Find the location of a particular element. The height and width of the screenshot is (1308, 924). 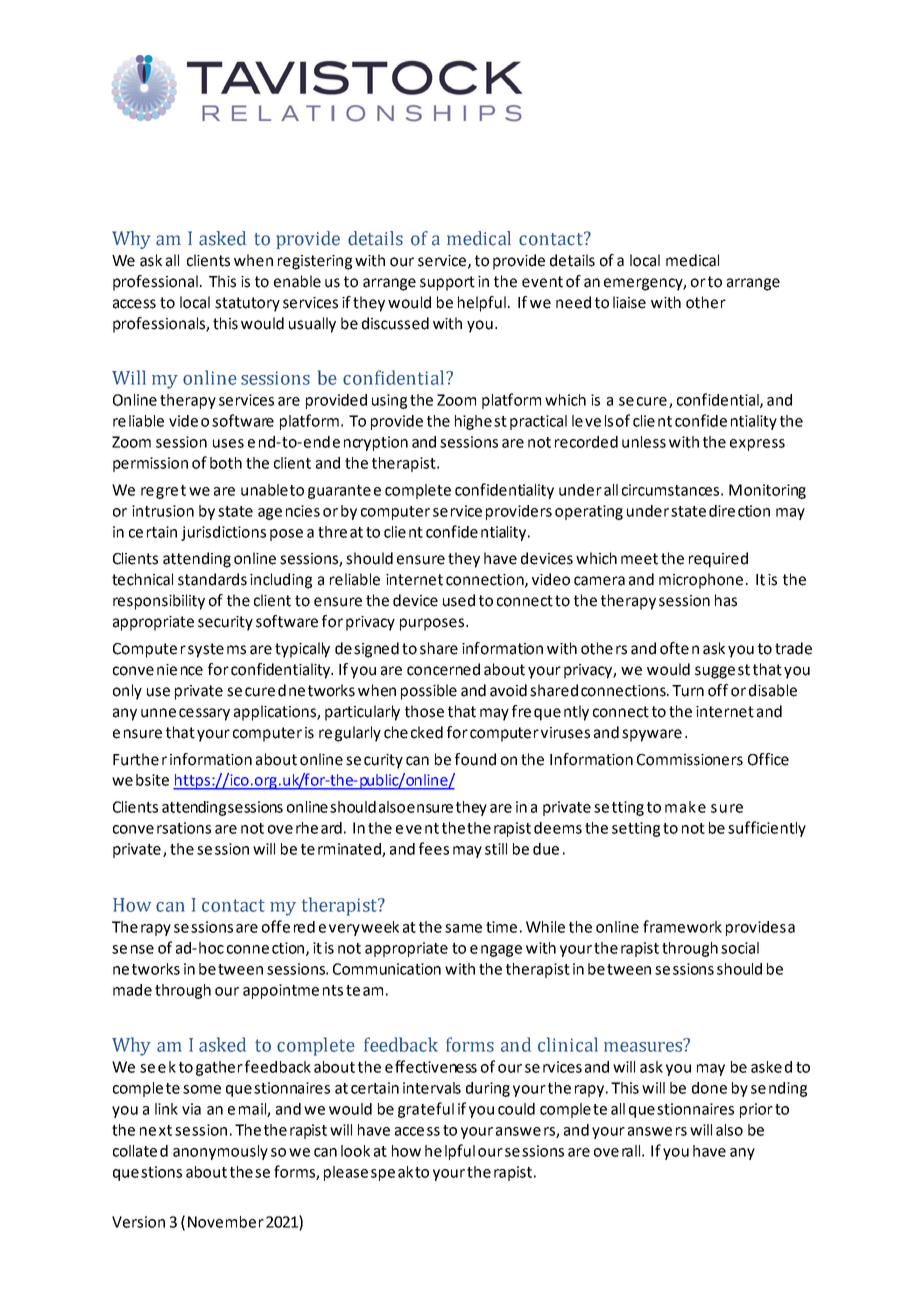

framework is located at coordinates (682, 926).
